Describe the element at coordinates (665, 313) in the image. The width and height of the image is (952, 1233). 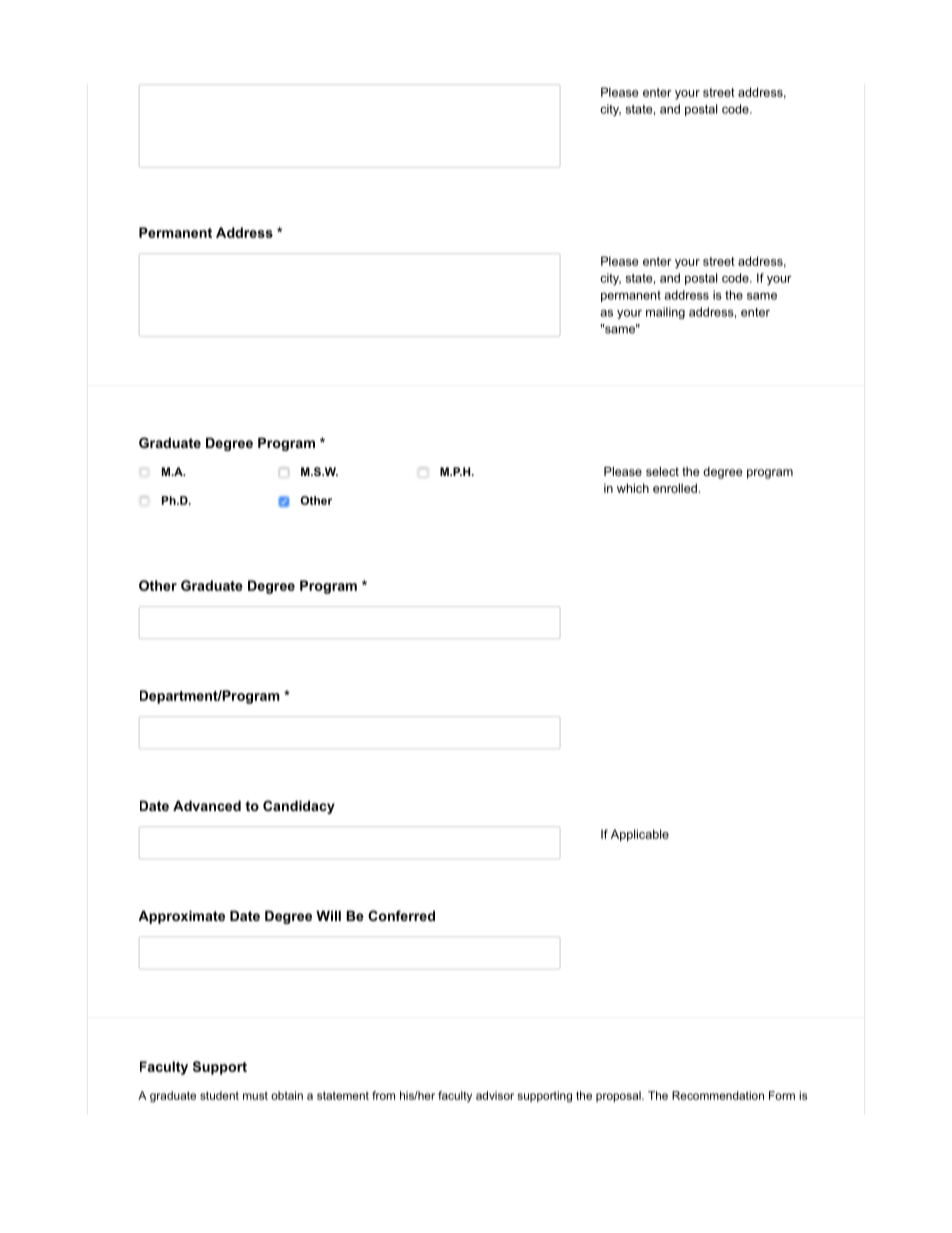
I see `mailing` at that location.
